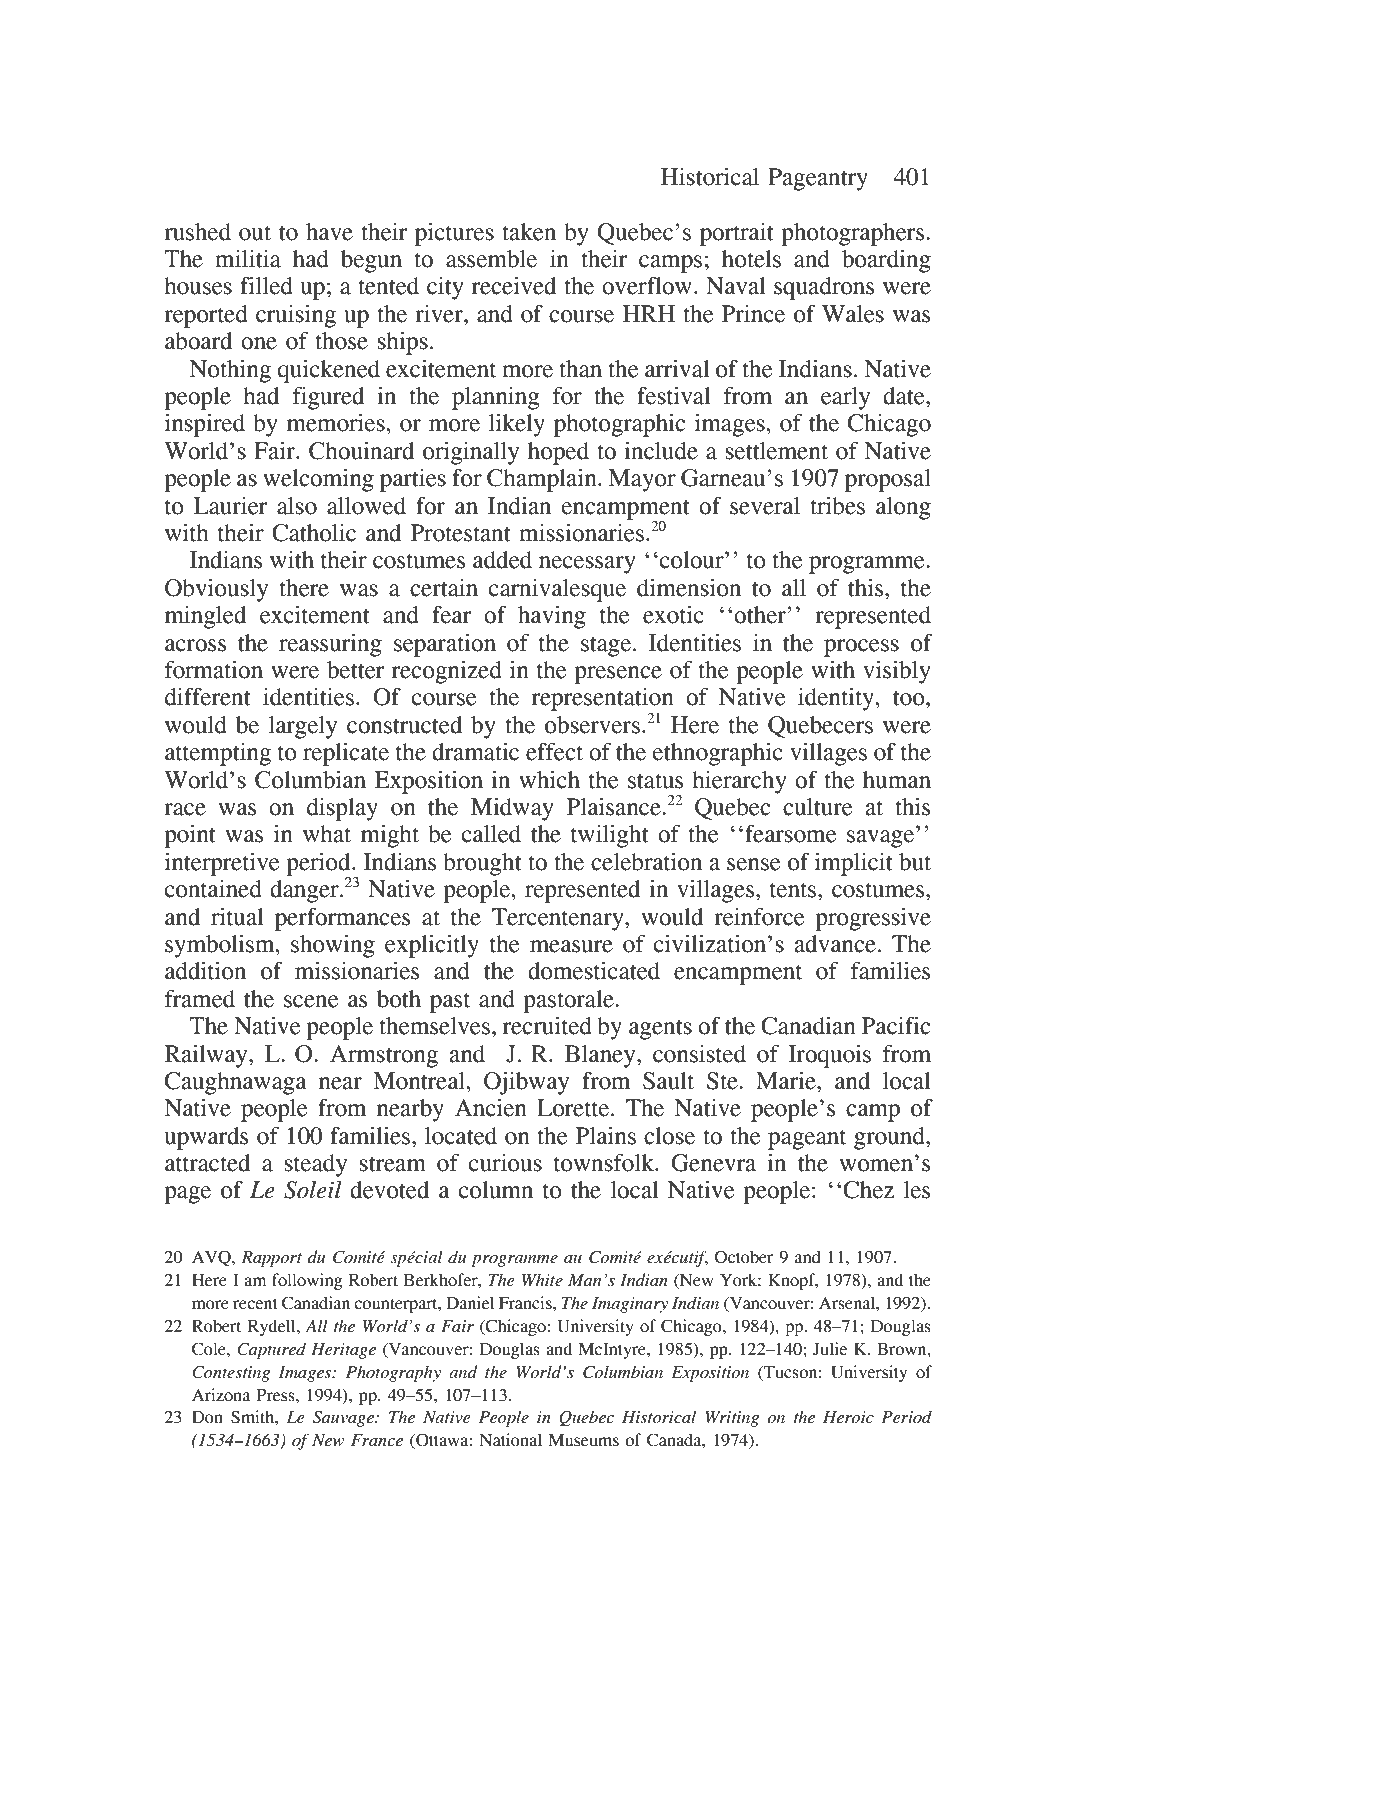 The width and height of the image is (1397, 1808). Describe the element at coordinates (547, 1025) in the image. I see `recruited` at that location.
